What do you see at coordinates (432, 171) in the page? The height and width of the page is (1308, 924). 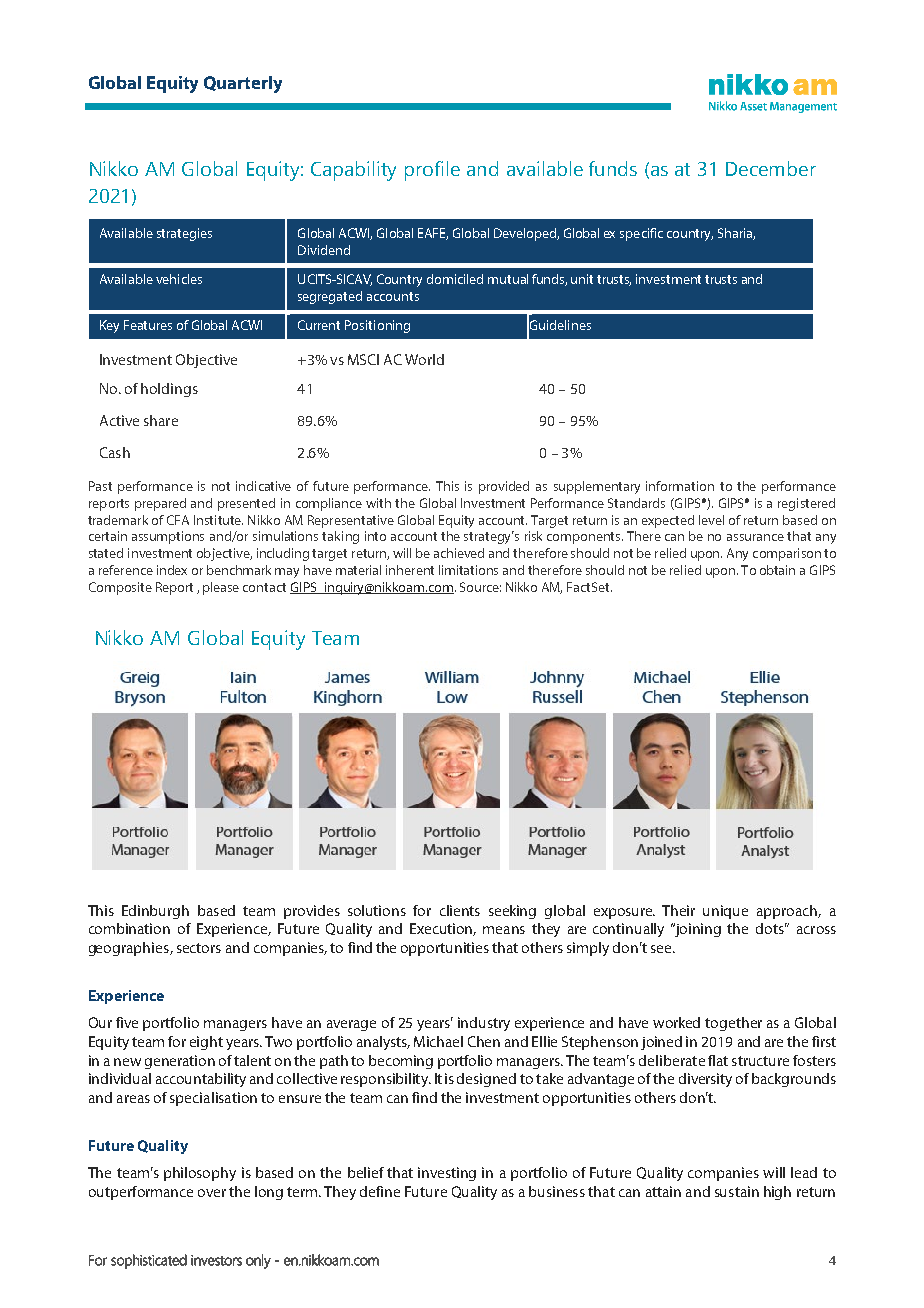 I see `profile` at bounding box center [432, 171].
